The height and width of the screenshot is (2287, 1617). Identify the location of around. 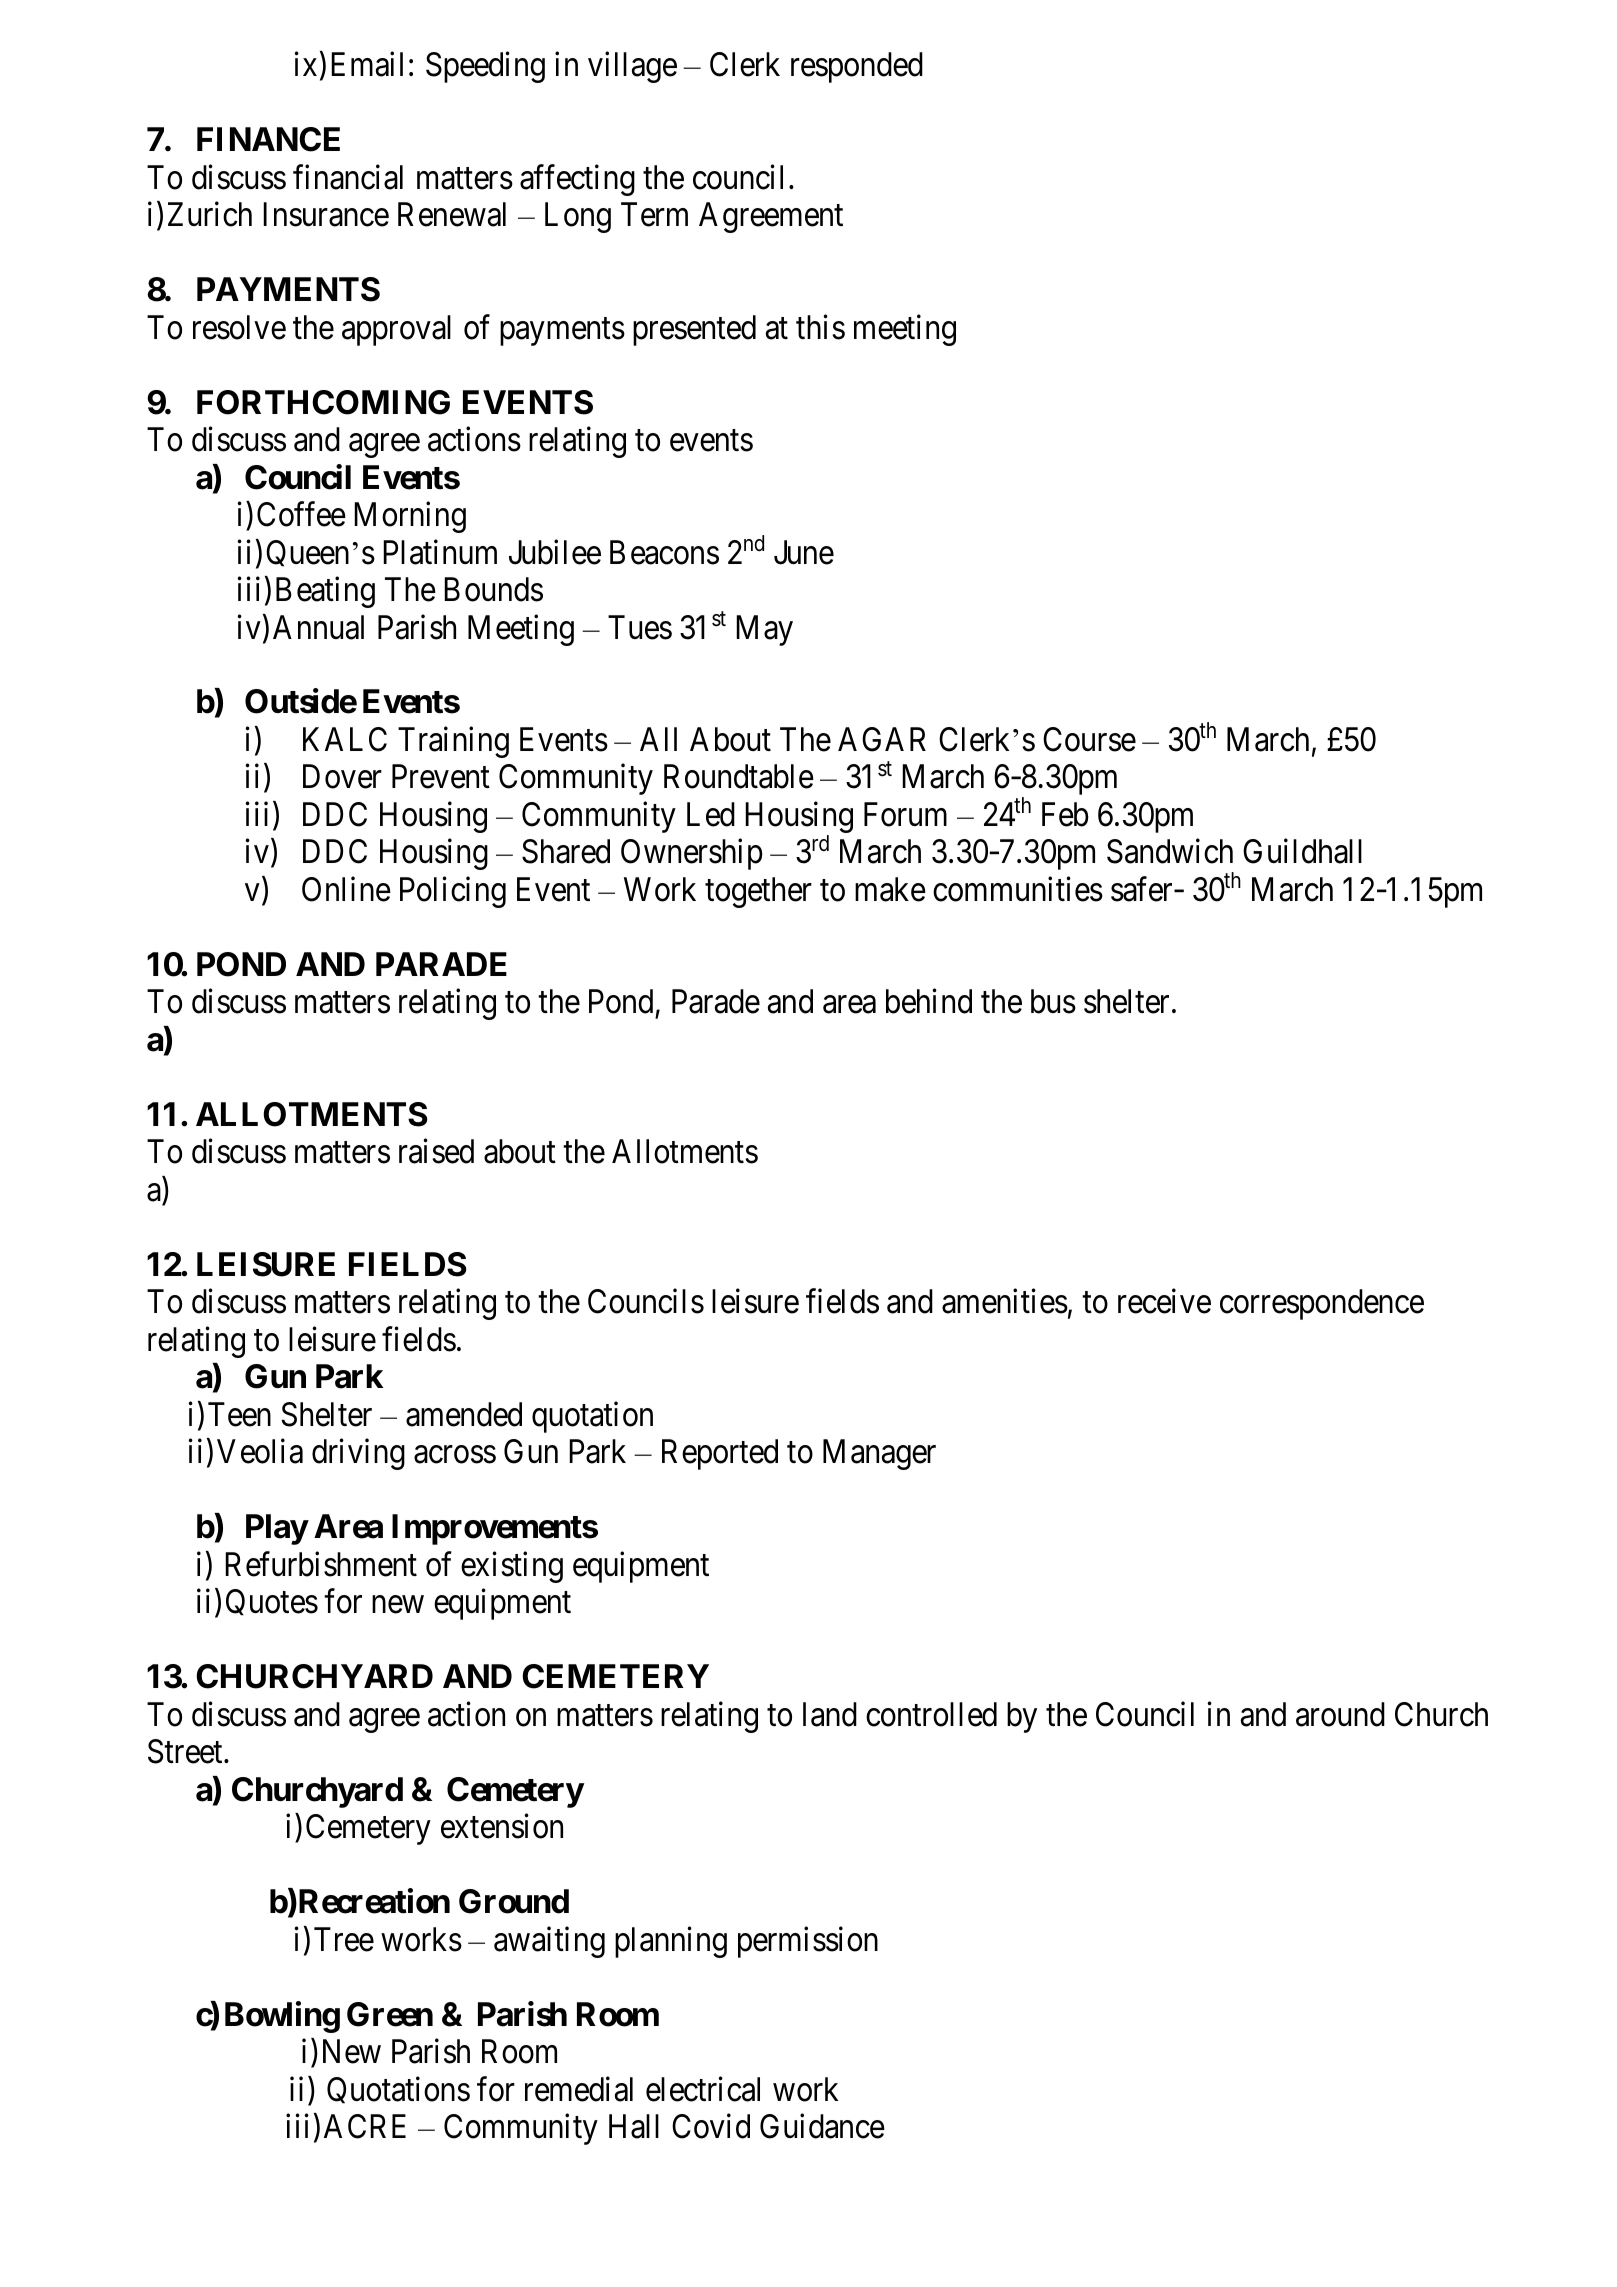
(1340, 1714).
